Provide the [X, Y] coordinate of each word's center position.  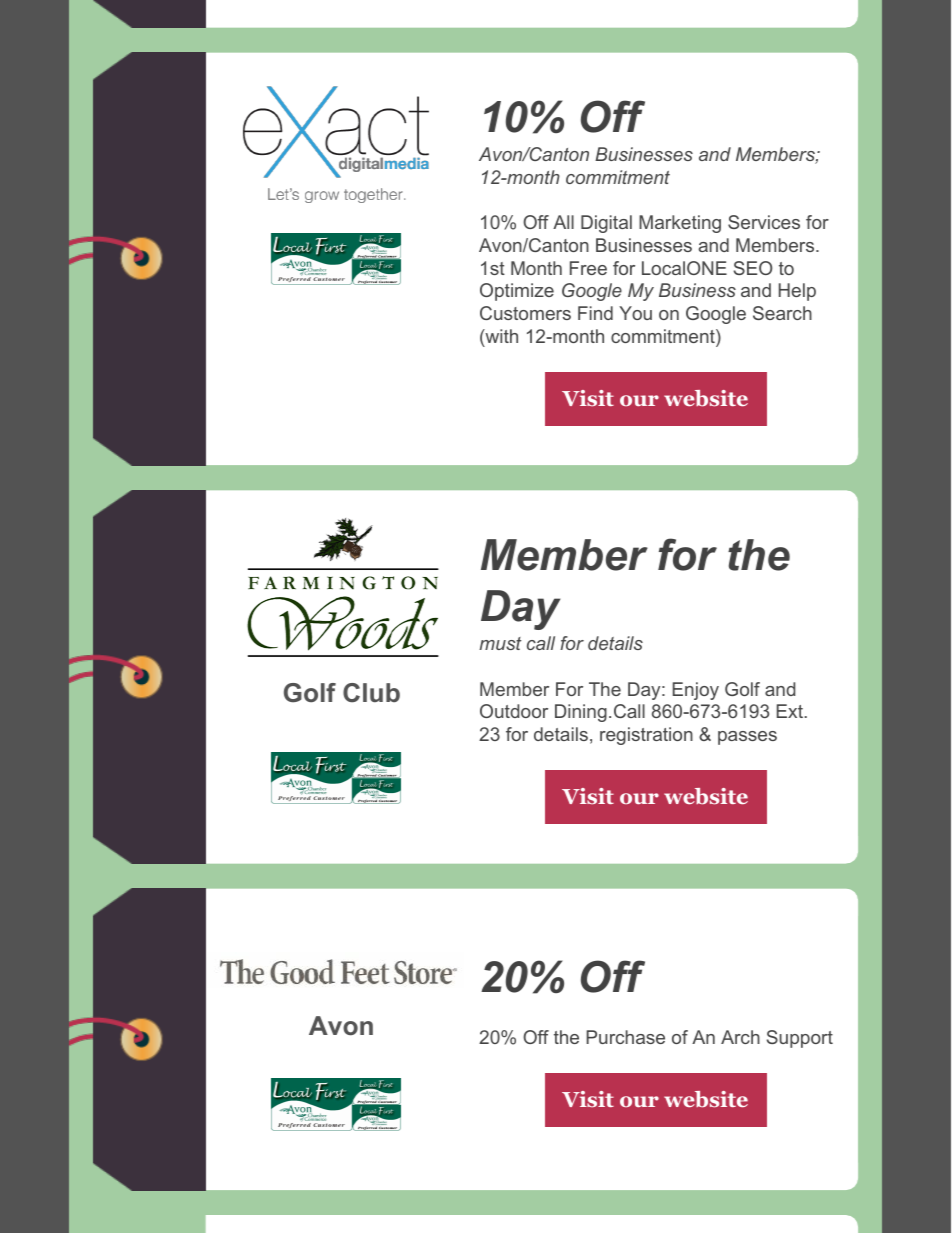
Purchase [625, 1037]
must [500, 643]
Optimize [517, 292]
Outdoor [514, 711]
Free [588, 268]
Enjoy [696, 691]
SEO [753, 268]
